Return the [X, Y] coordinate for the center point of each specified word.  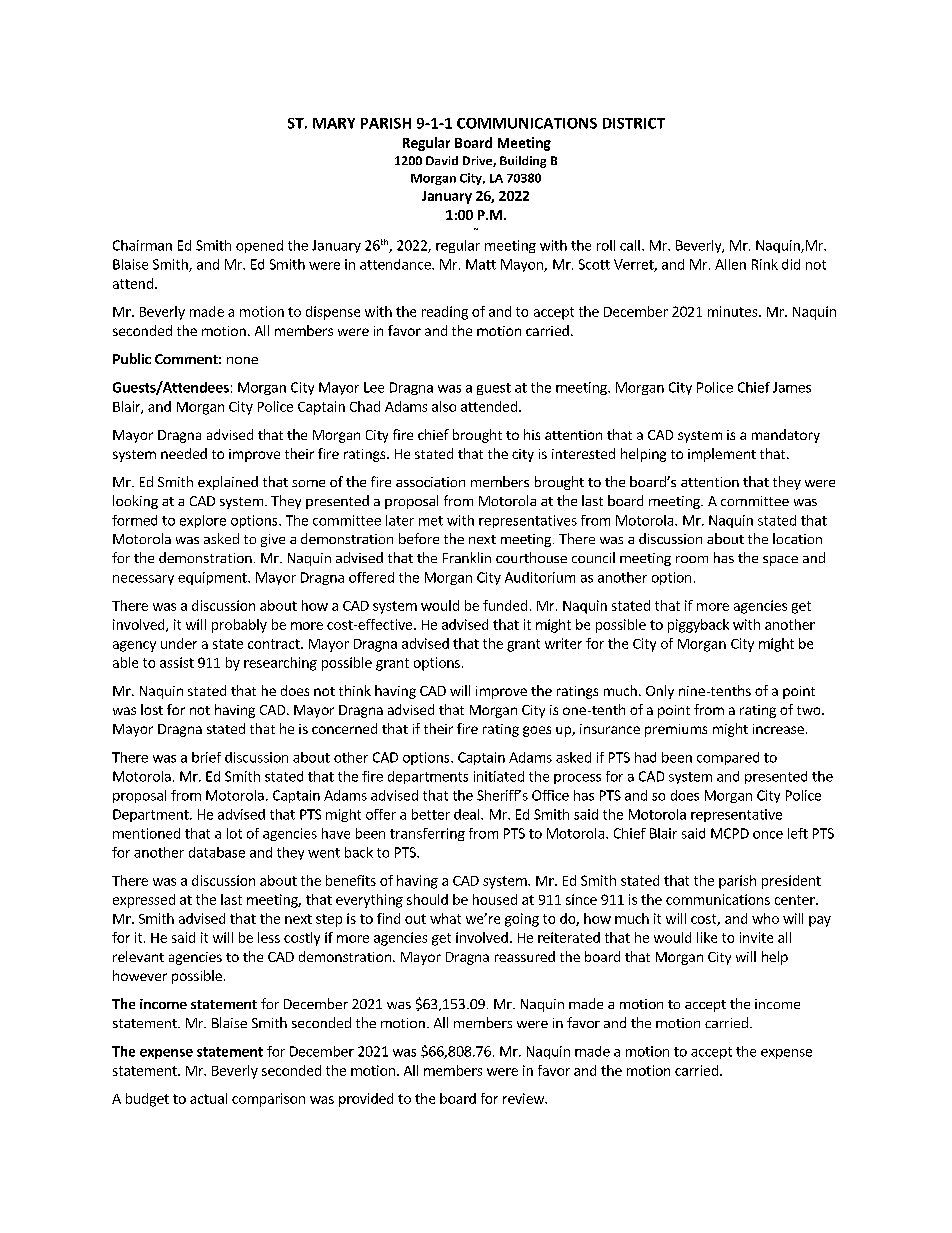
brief [206, 757]
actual [208, 1098]
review [524, 1098]
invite [756, 937]
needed [184, 453]
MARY [334, 123]
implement [722, 455]
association [430, 482]
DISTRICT [634, 123]
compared [728, 758]
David [442, 160]
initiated [499, 776]
